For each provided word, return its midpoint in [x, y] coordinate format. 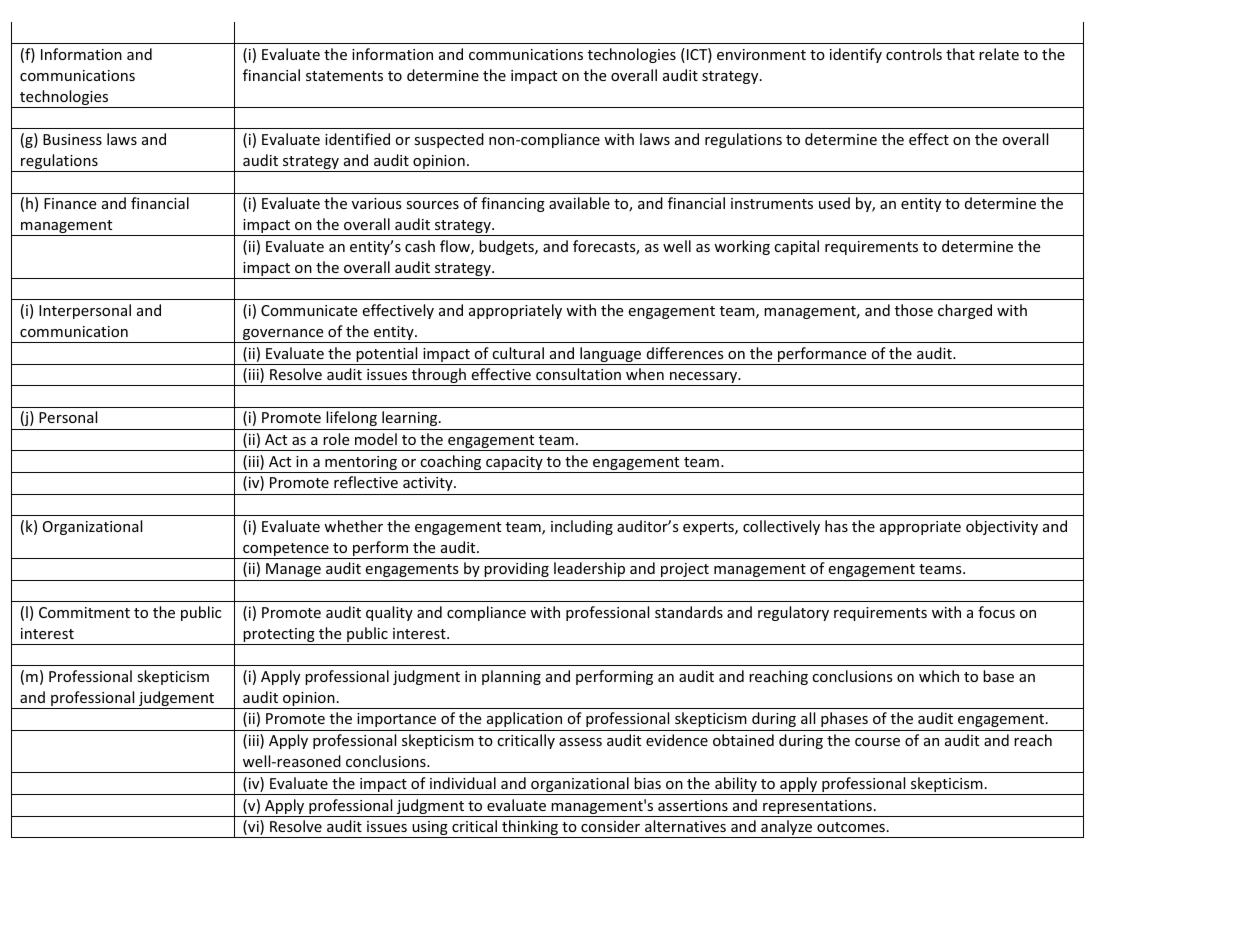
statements [344, 76]
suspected [449, 140]
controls [914, 54]
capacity [514, 464]
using [430, 829]
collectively [781, 527]
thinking [530, 829]
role [336, 439]
